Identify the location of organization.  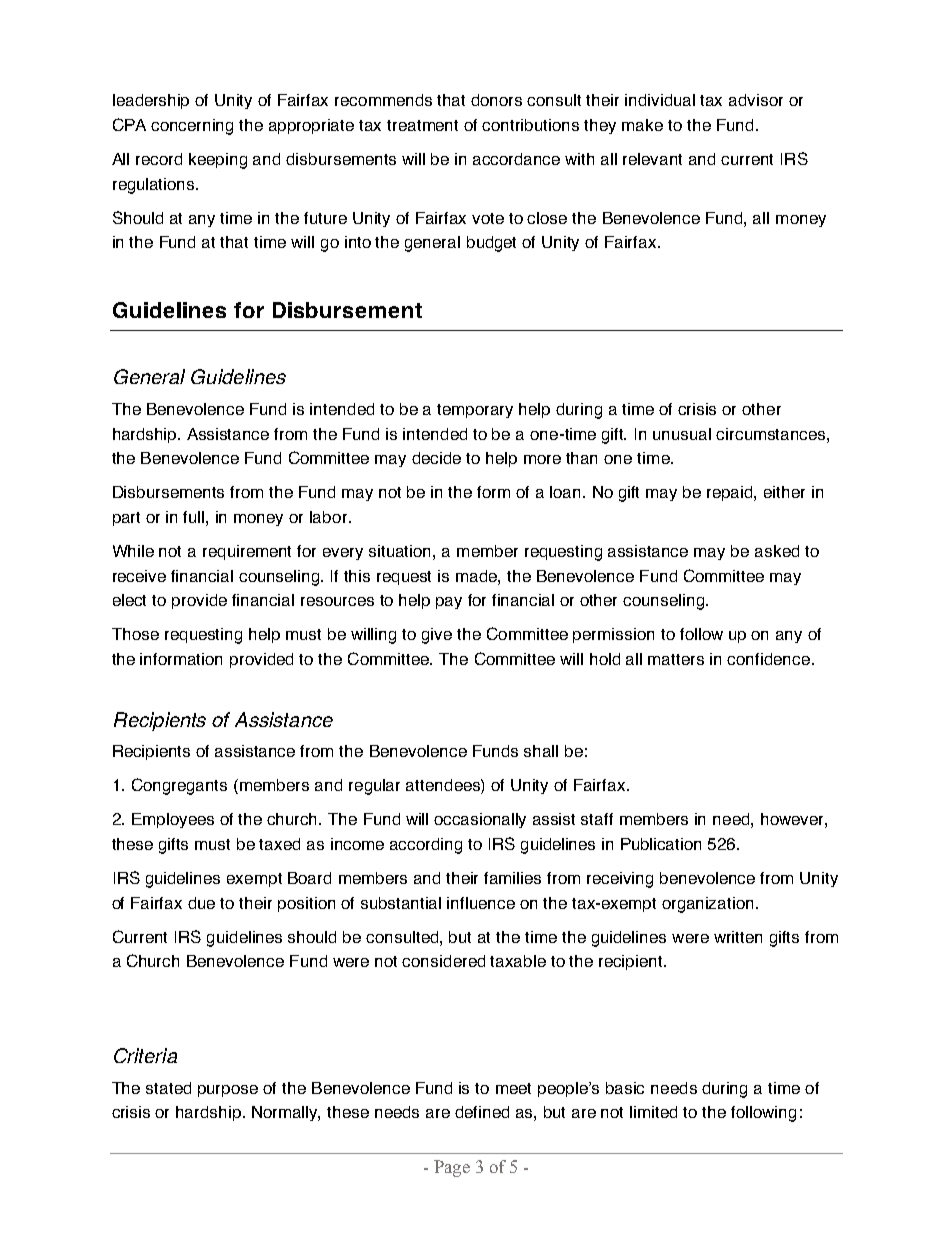
(707, 905).
